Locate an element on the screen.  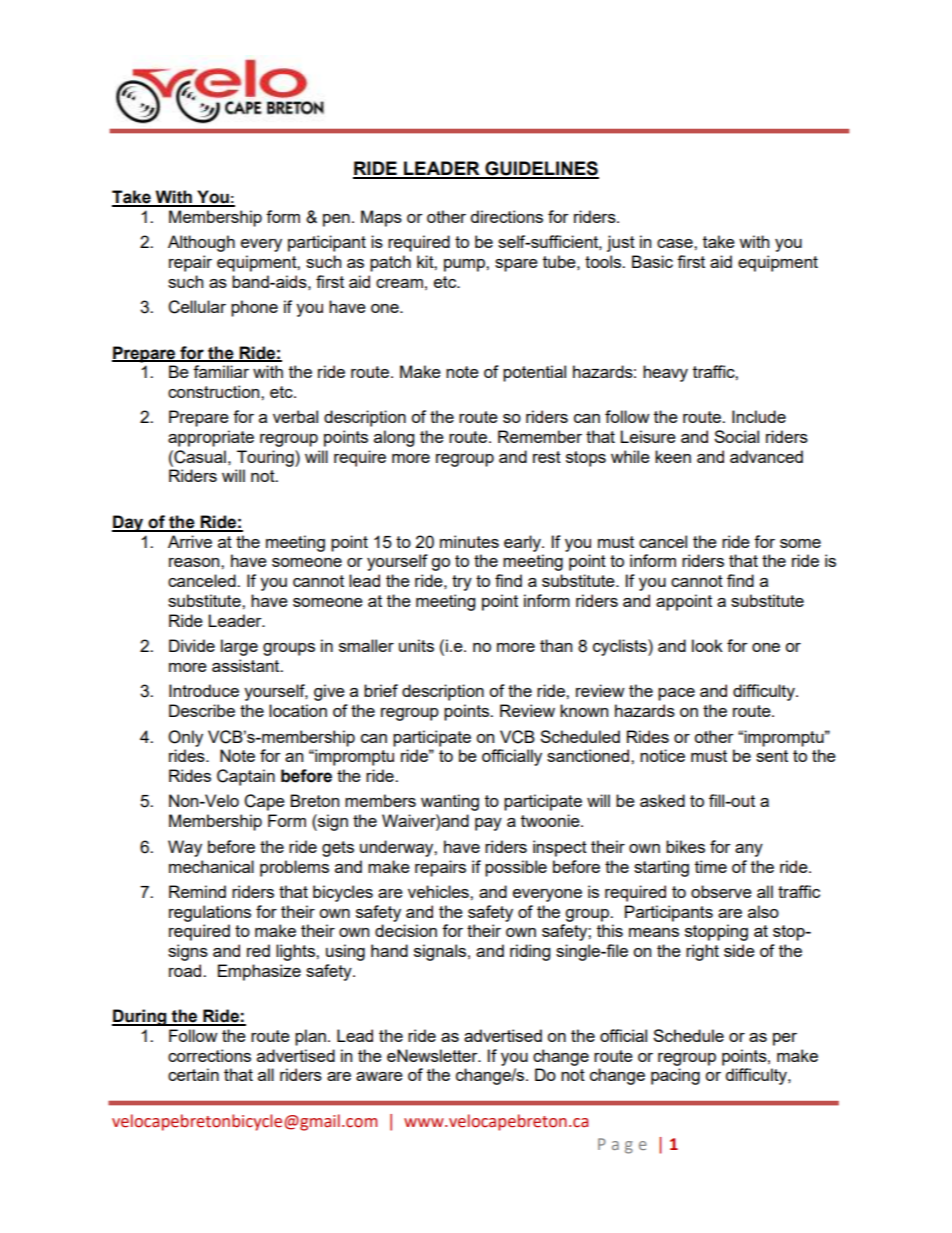
directions is located at coordinates (507, 216).
